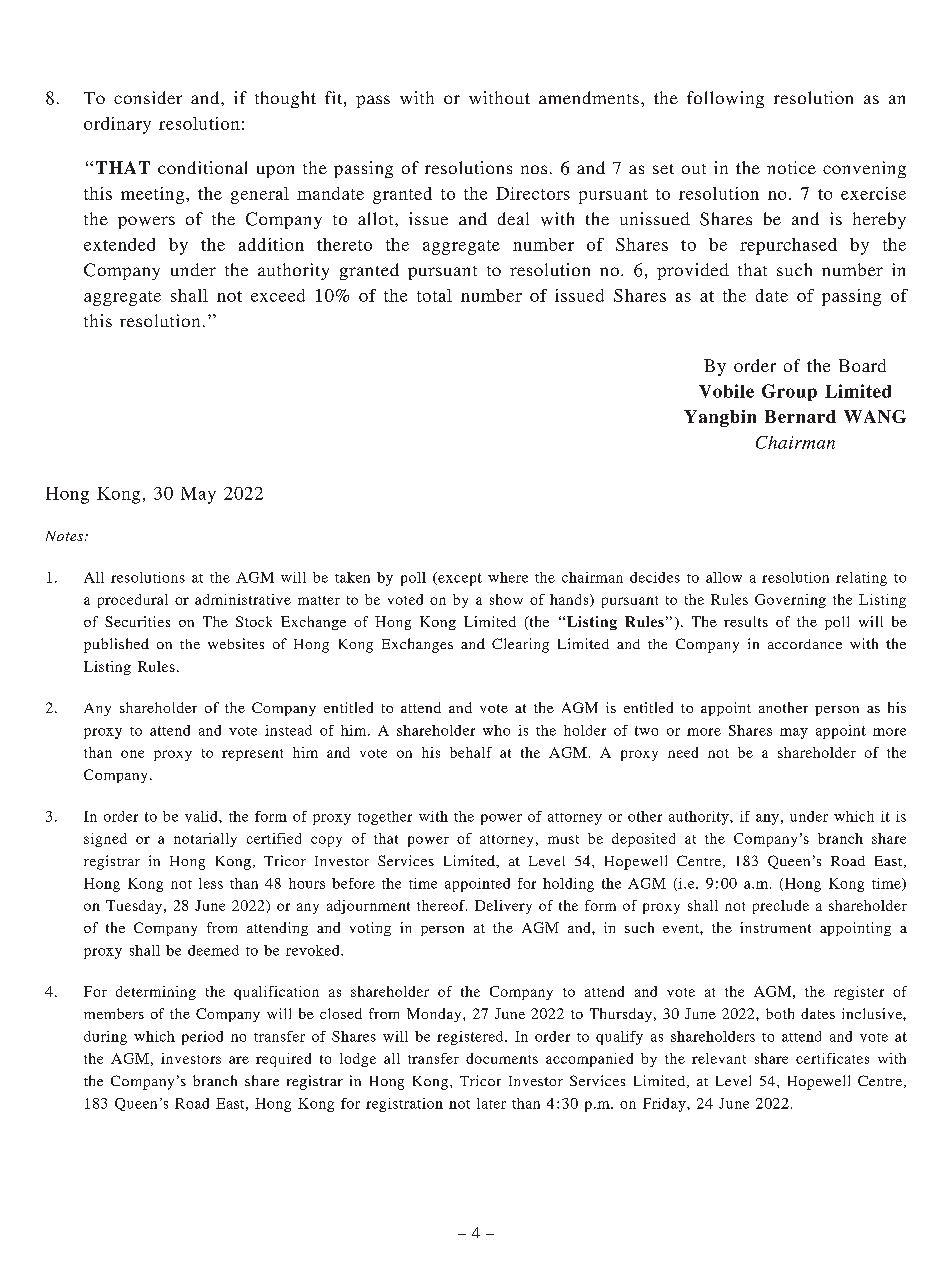 The height and width of the page is (1270, 952). What do you see at coordinates (64, 536) in the page?
I see `Notes` at bounding box center [64, 536].
